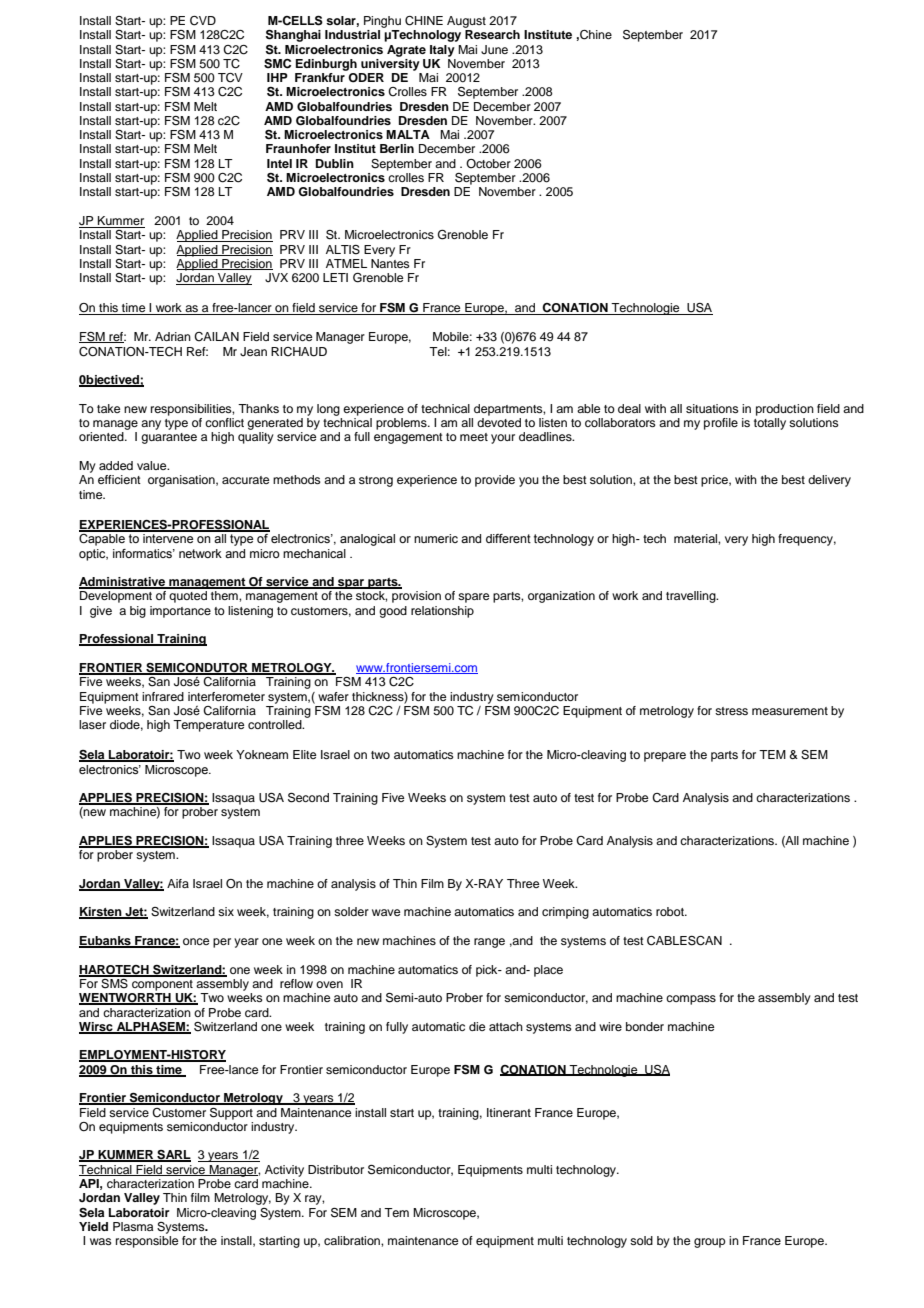 Image resolution: width=924 pixels, height=1308 pixels. What do you see at coordinates (466, 22) in the screenshot?
I see `August` at bounding box center [466, 22].
